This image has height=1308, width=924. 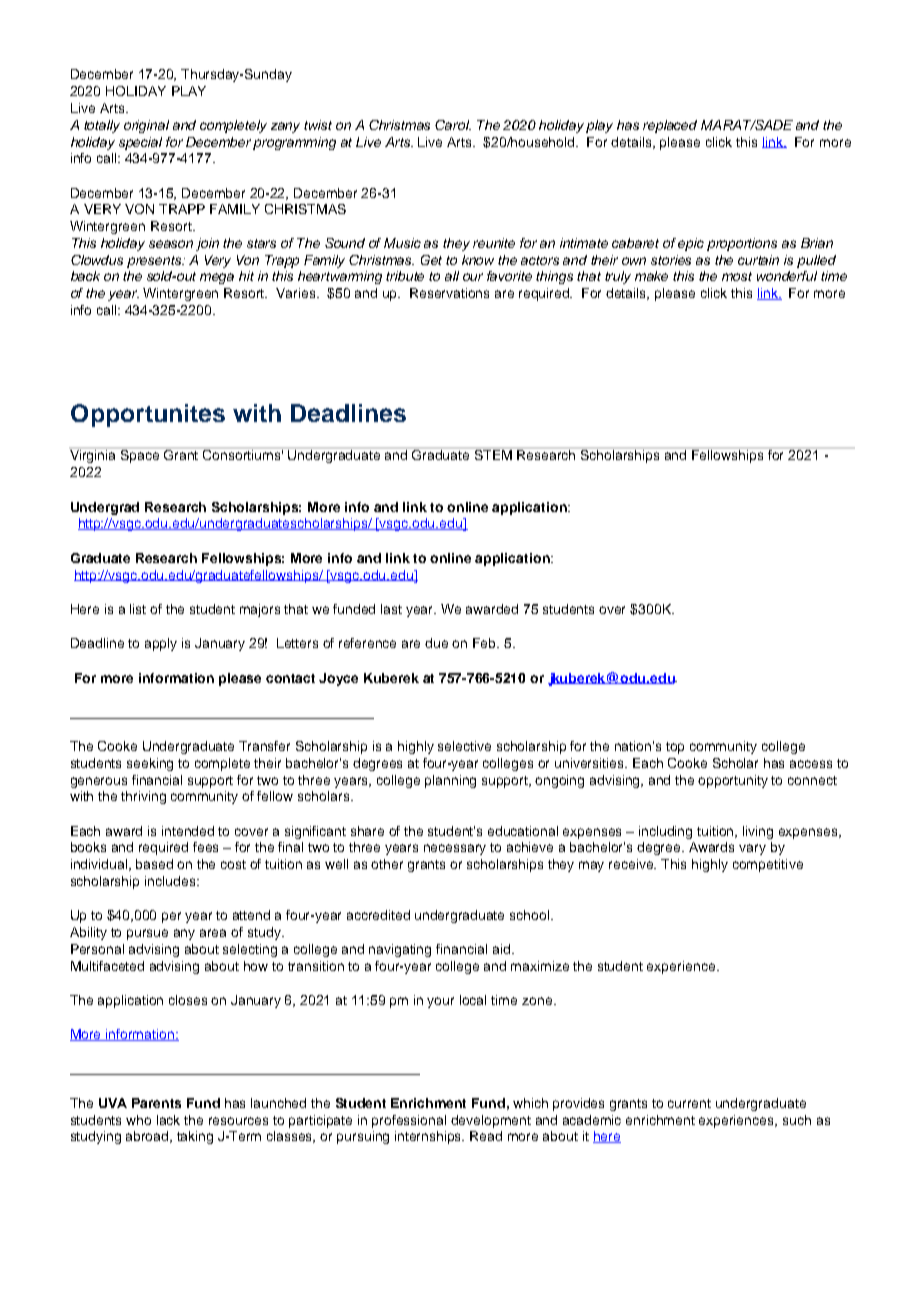 I want to click on Carol, so click(x=453, y=125).
